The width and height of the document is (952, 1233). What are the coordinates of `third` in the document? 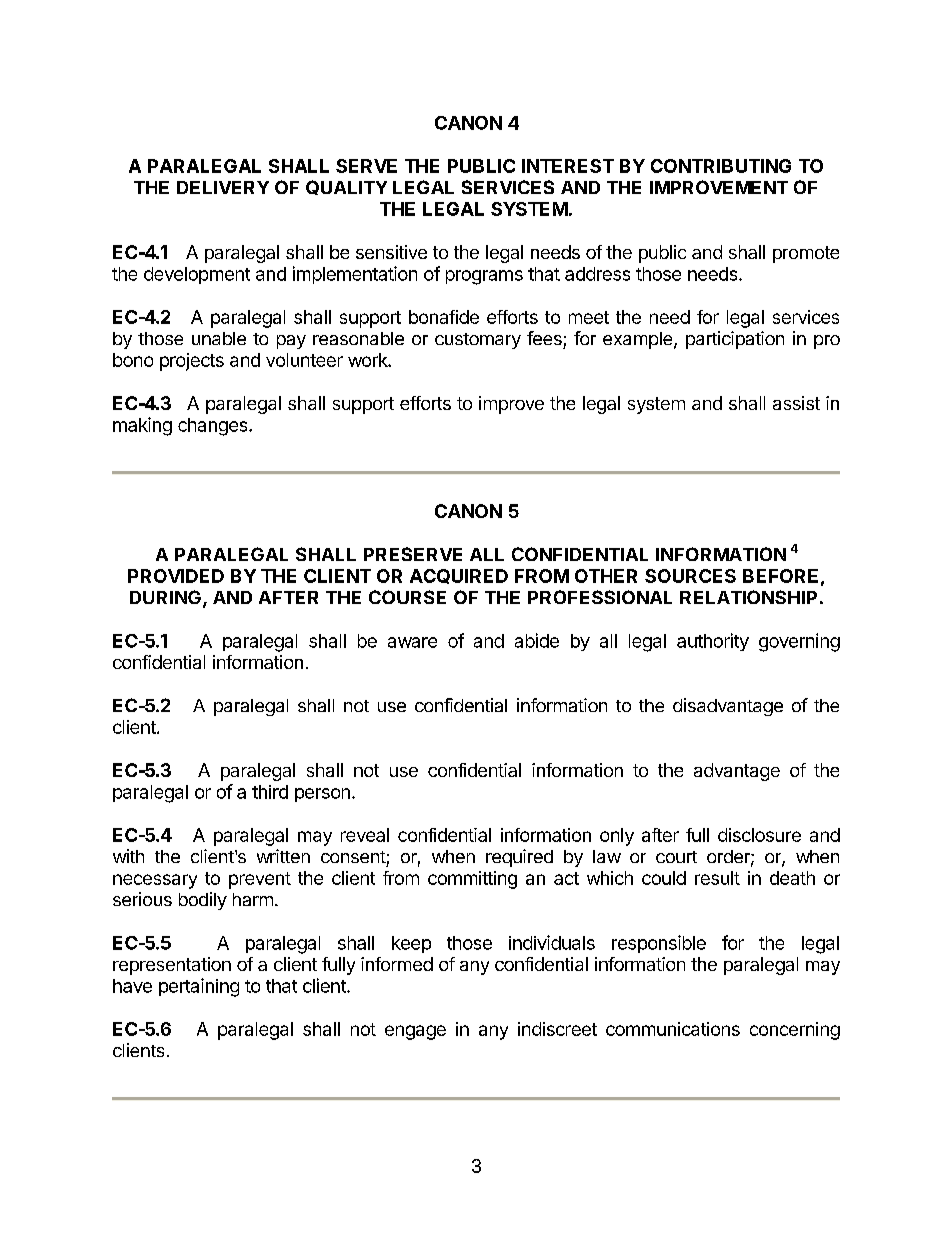 It's located at (270, 792).
